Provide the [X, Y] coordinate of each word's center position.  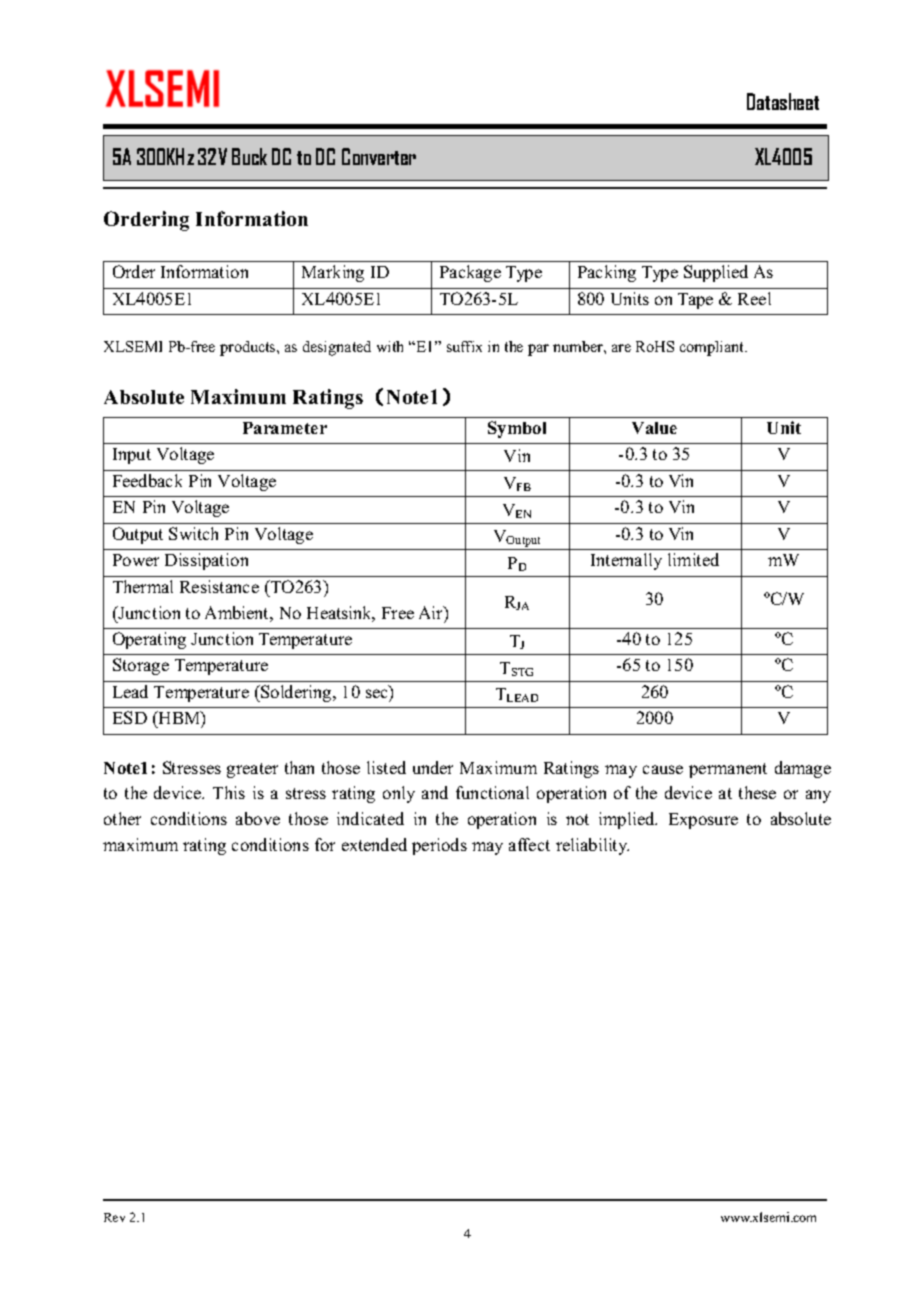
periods [439, 846]
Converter [379, 156]
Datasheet [783, 101]
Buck [249, 156]
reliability [592, 846]
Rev [114, 1217]
